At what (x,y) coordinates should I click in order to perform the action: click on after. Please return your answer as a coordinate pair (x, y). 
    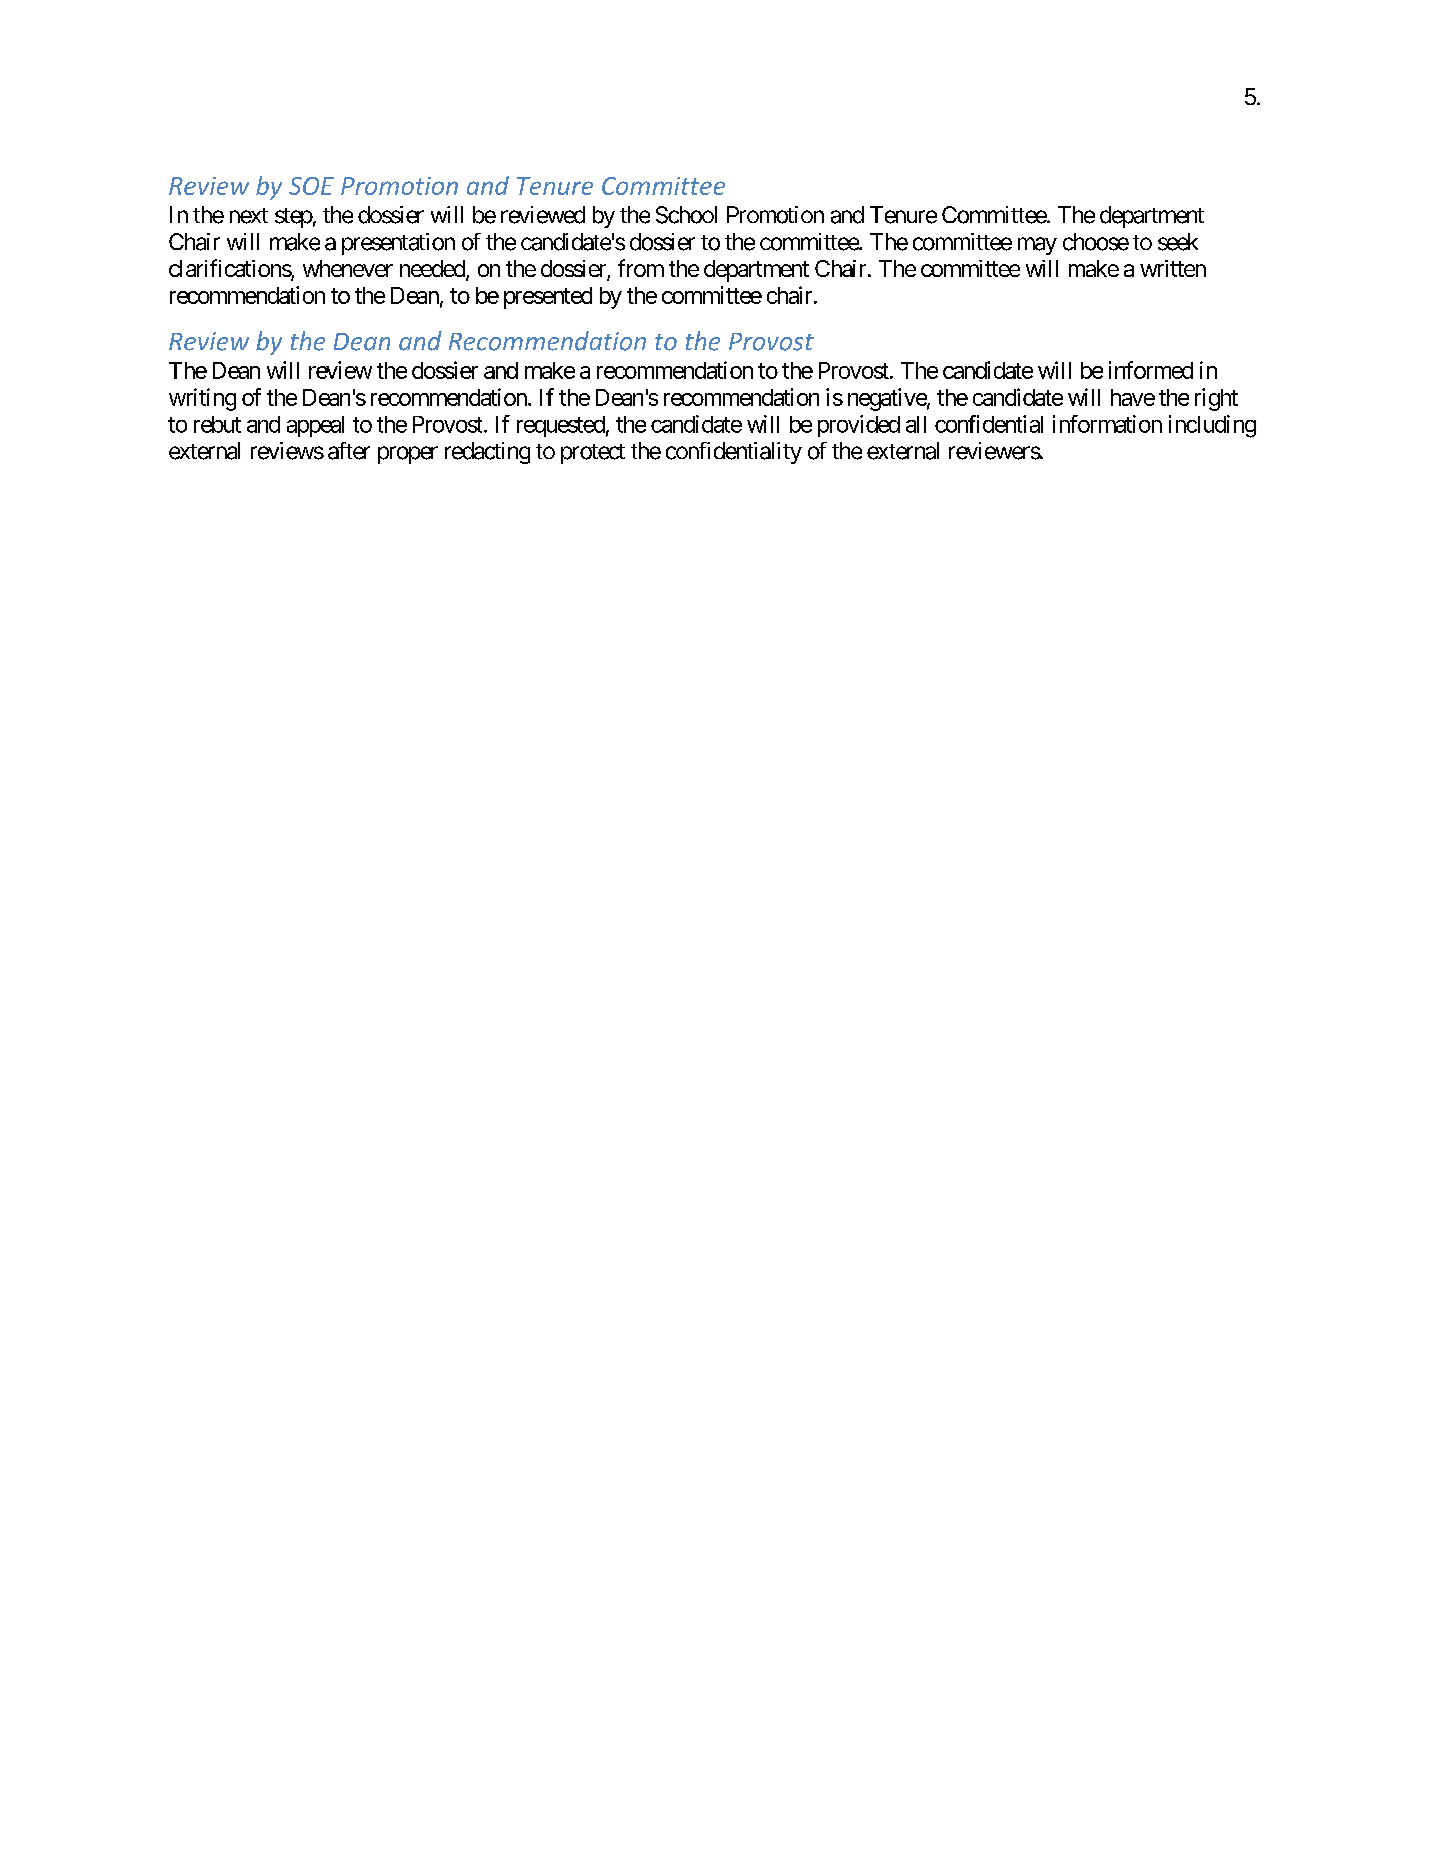
    Looking at the image, I should click on (349, 451).
